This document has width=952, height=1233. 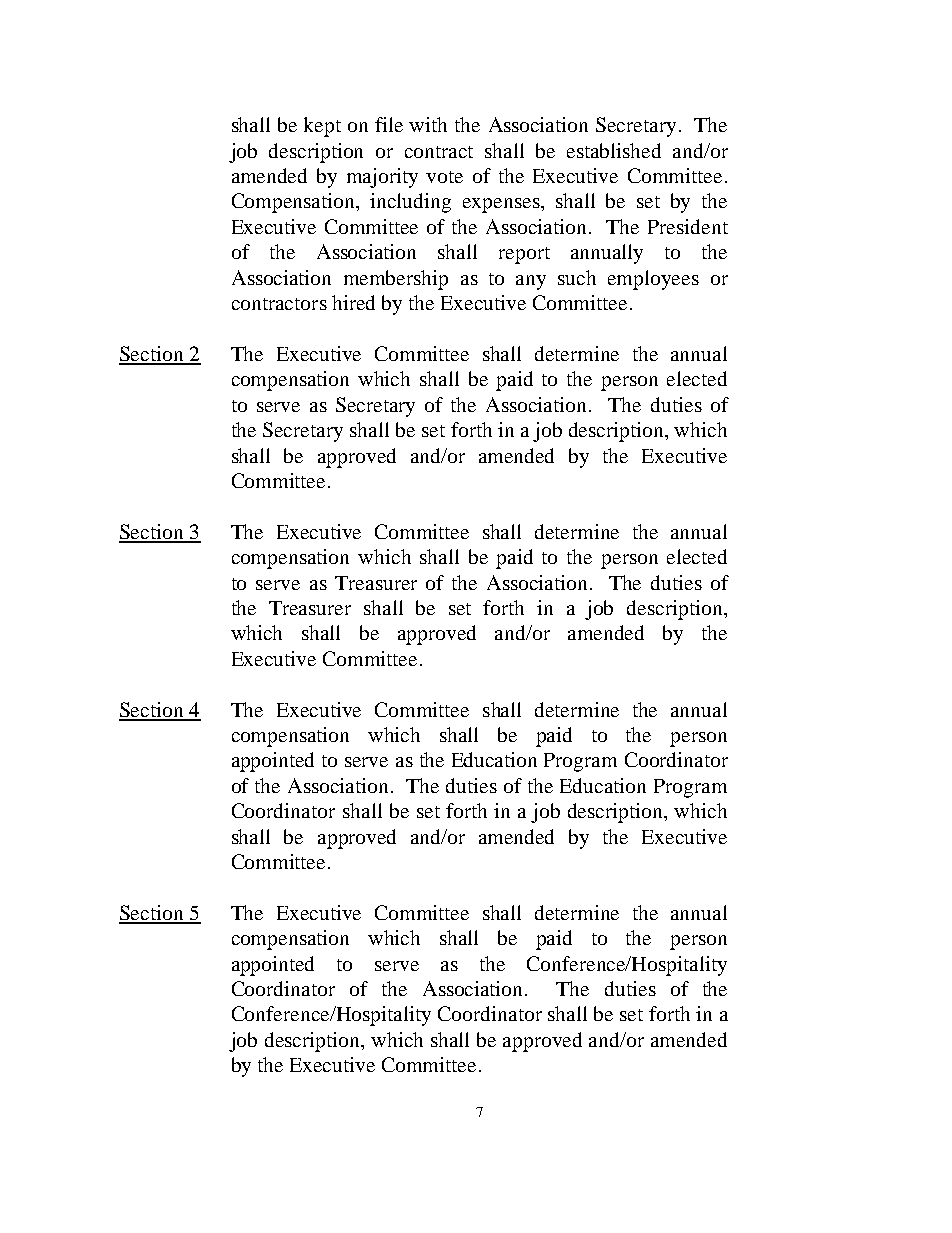 I want to click on report, so click(x=524, y=255).
